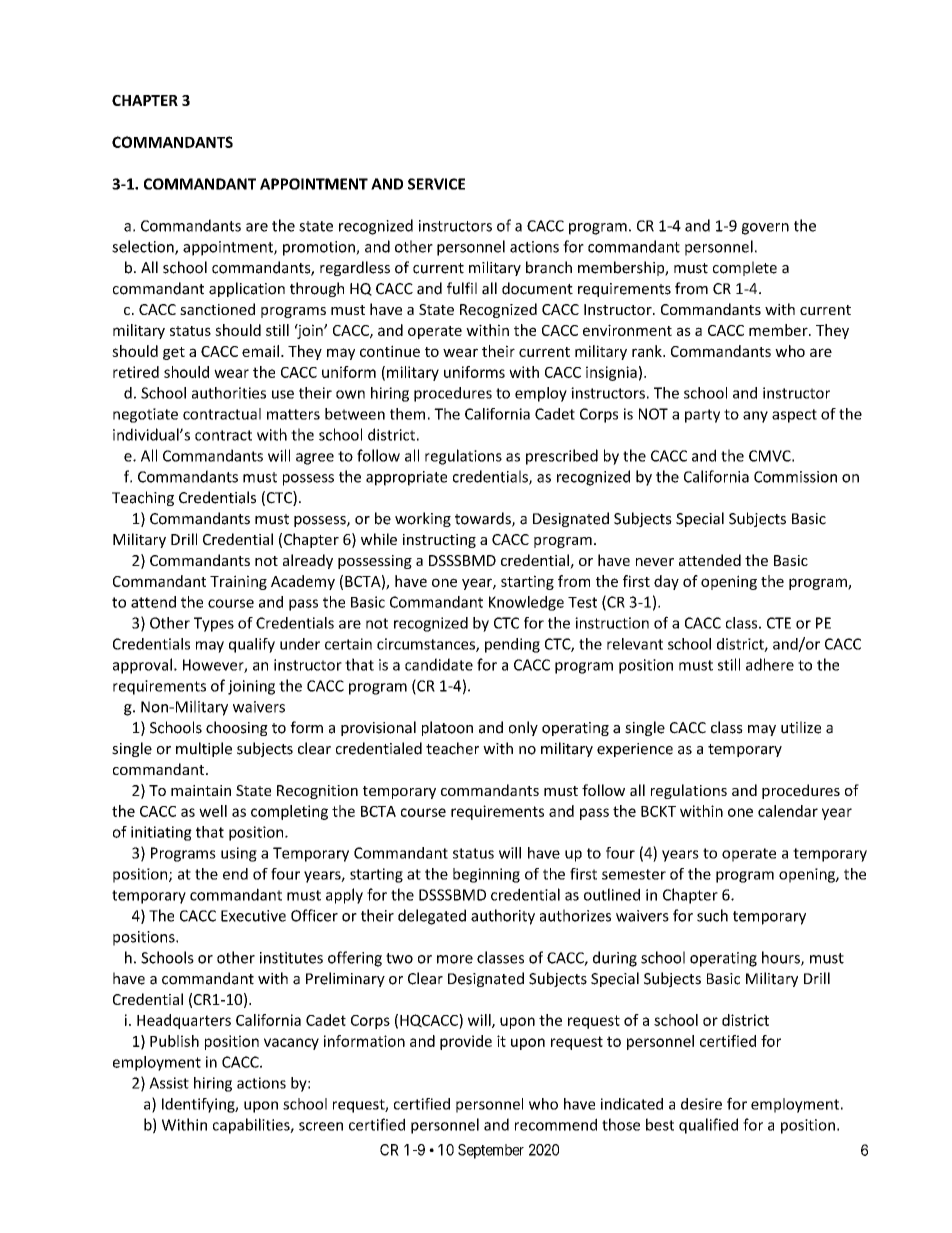  I want to click on adhere, so click(770, 664).
